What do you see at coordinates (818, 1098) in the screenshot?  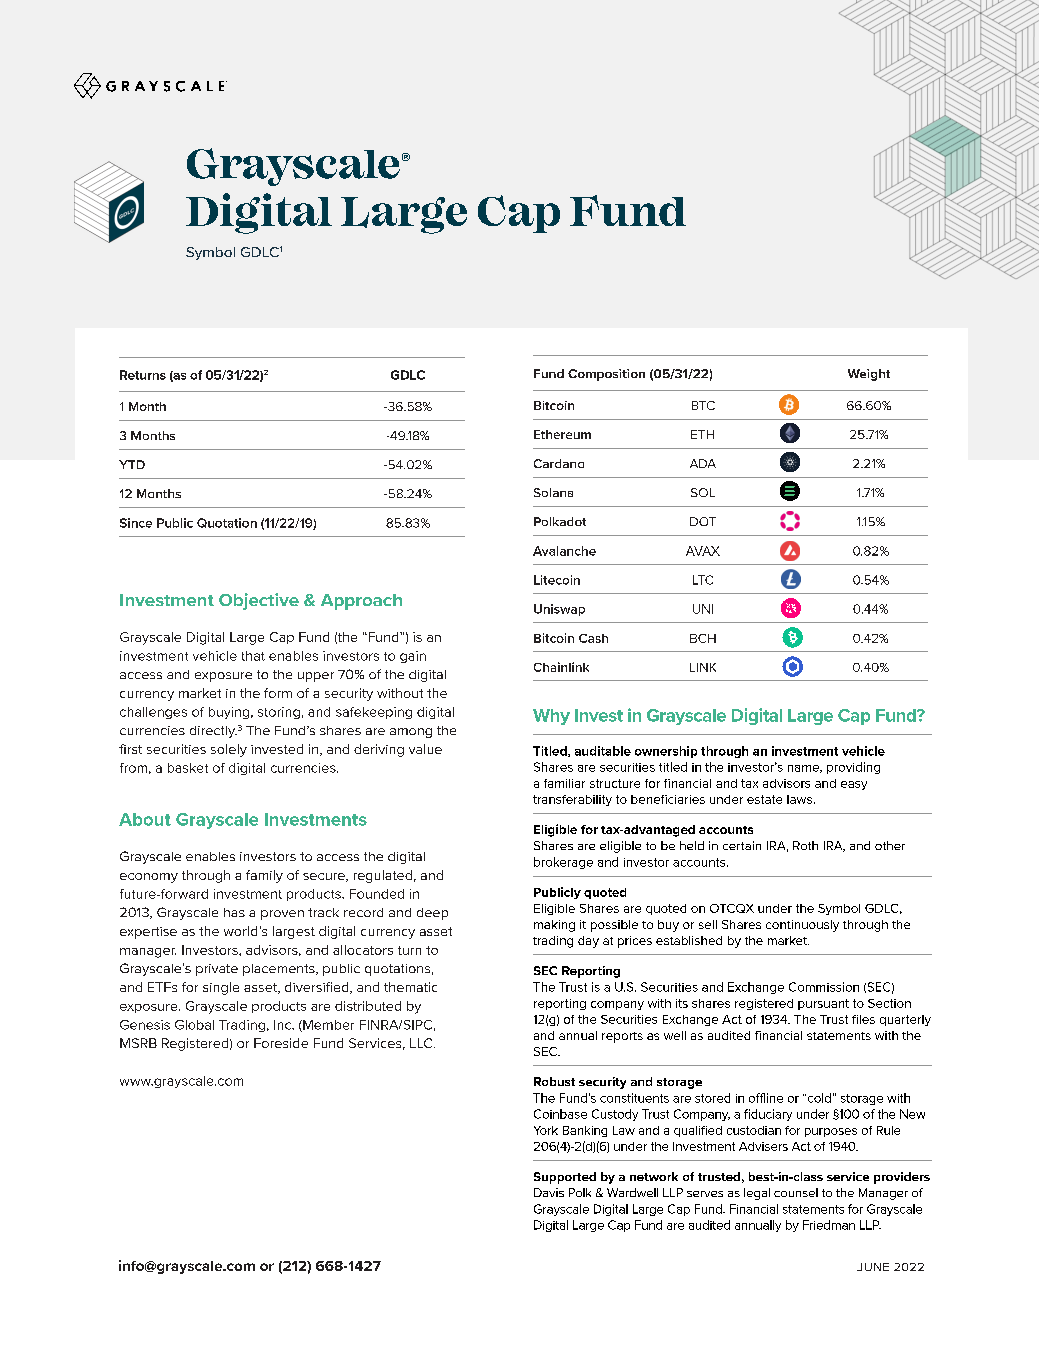 I see `cold` at bounding box center [818, 1098].
